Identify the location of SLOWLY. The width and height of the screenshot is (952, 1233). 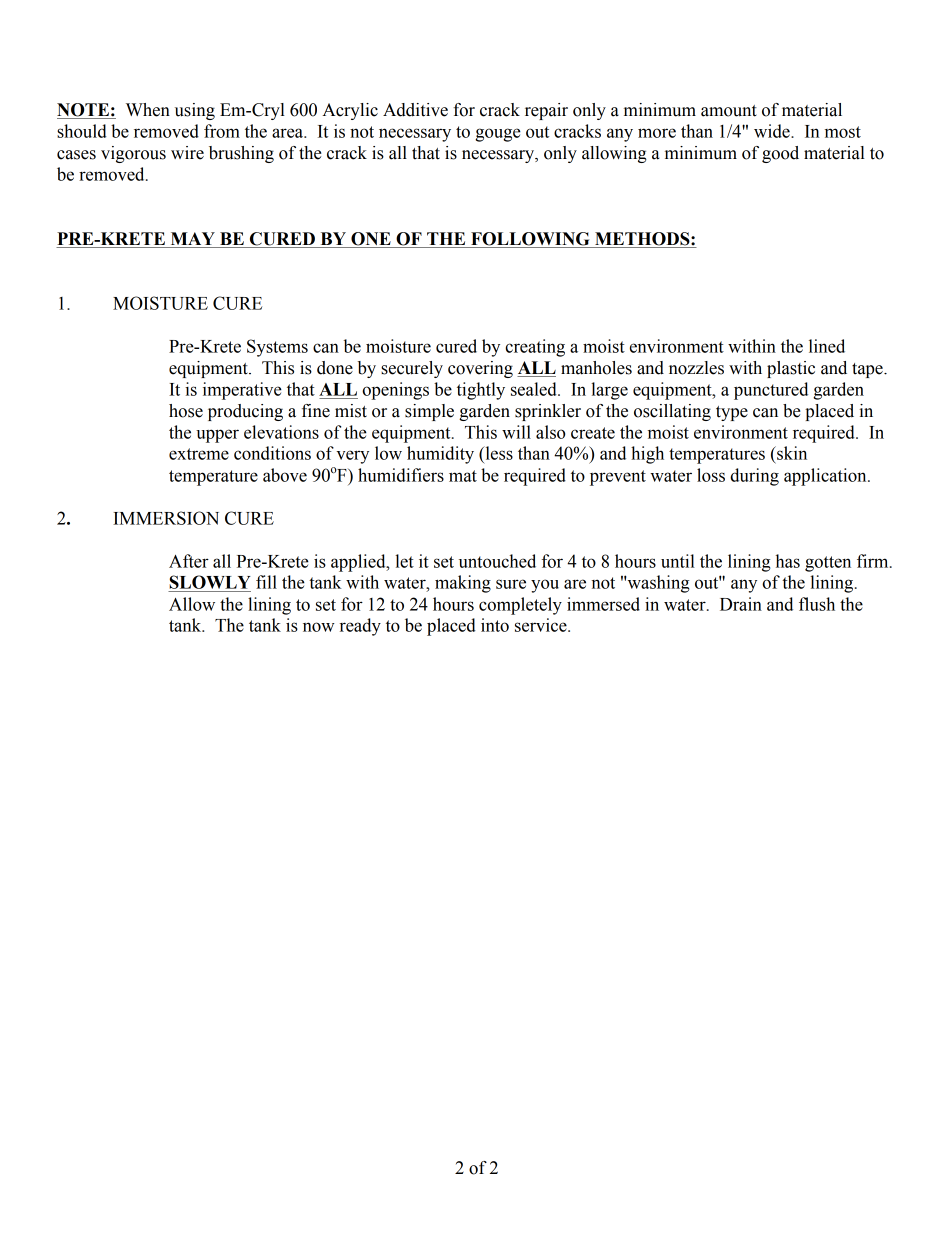
(210, 582).
